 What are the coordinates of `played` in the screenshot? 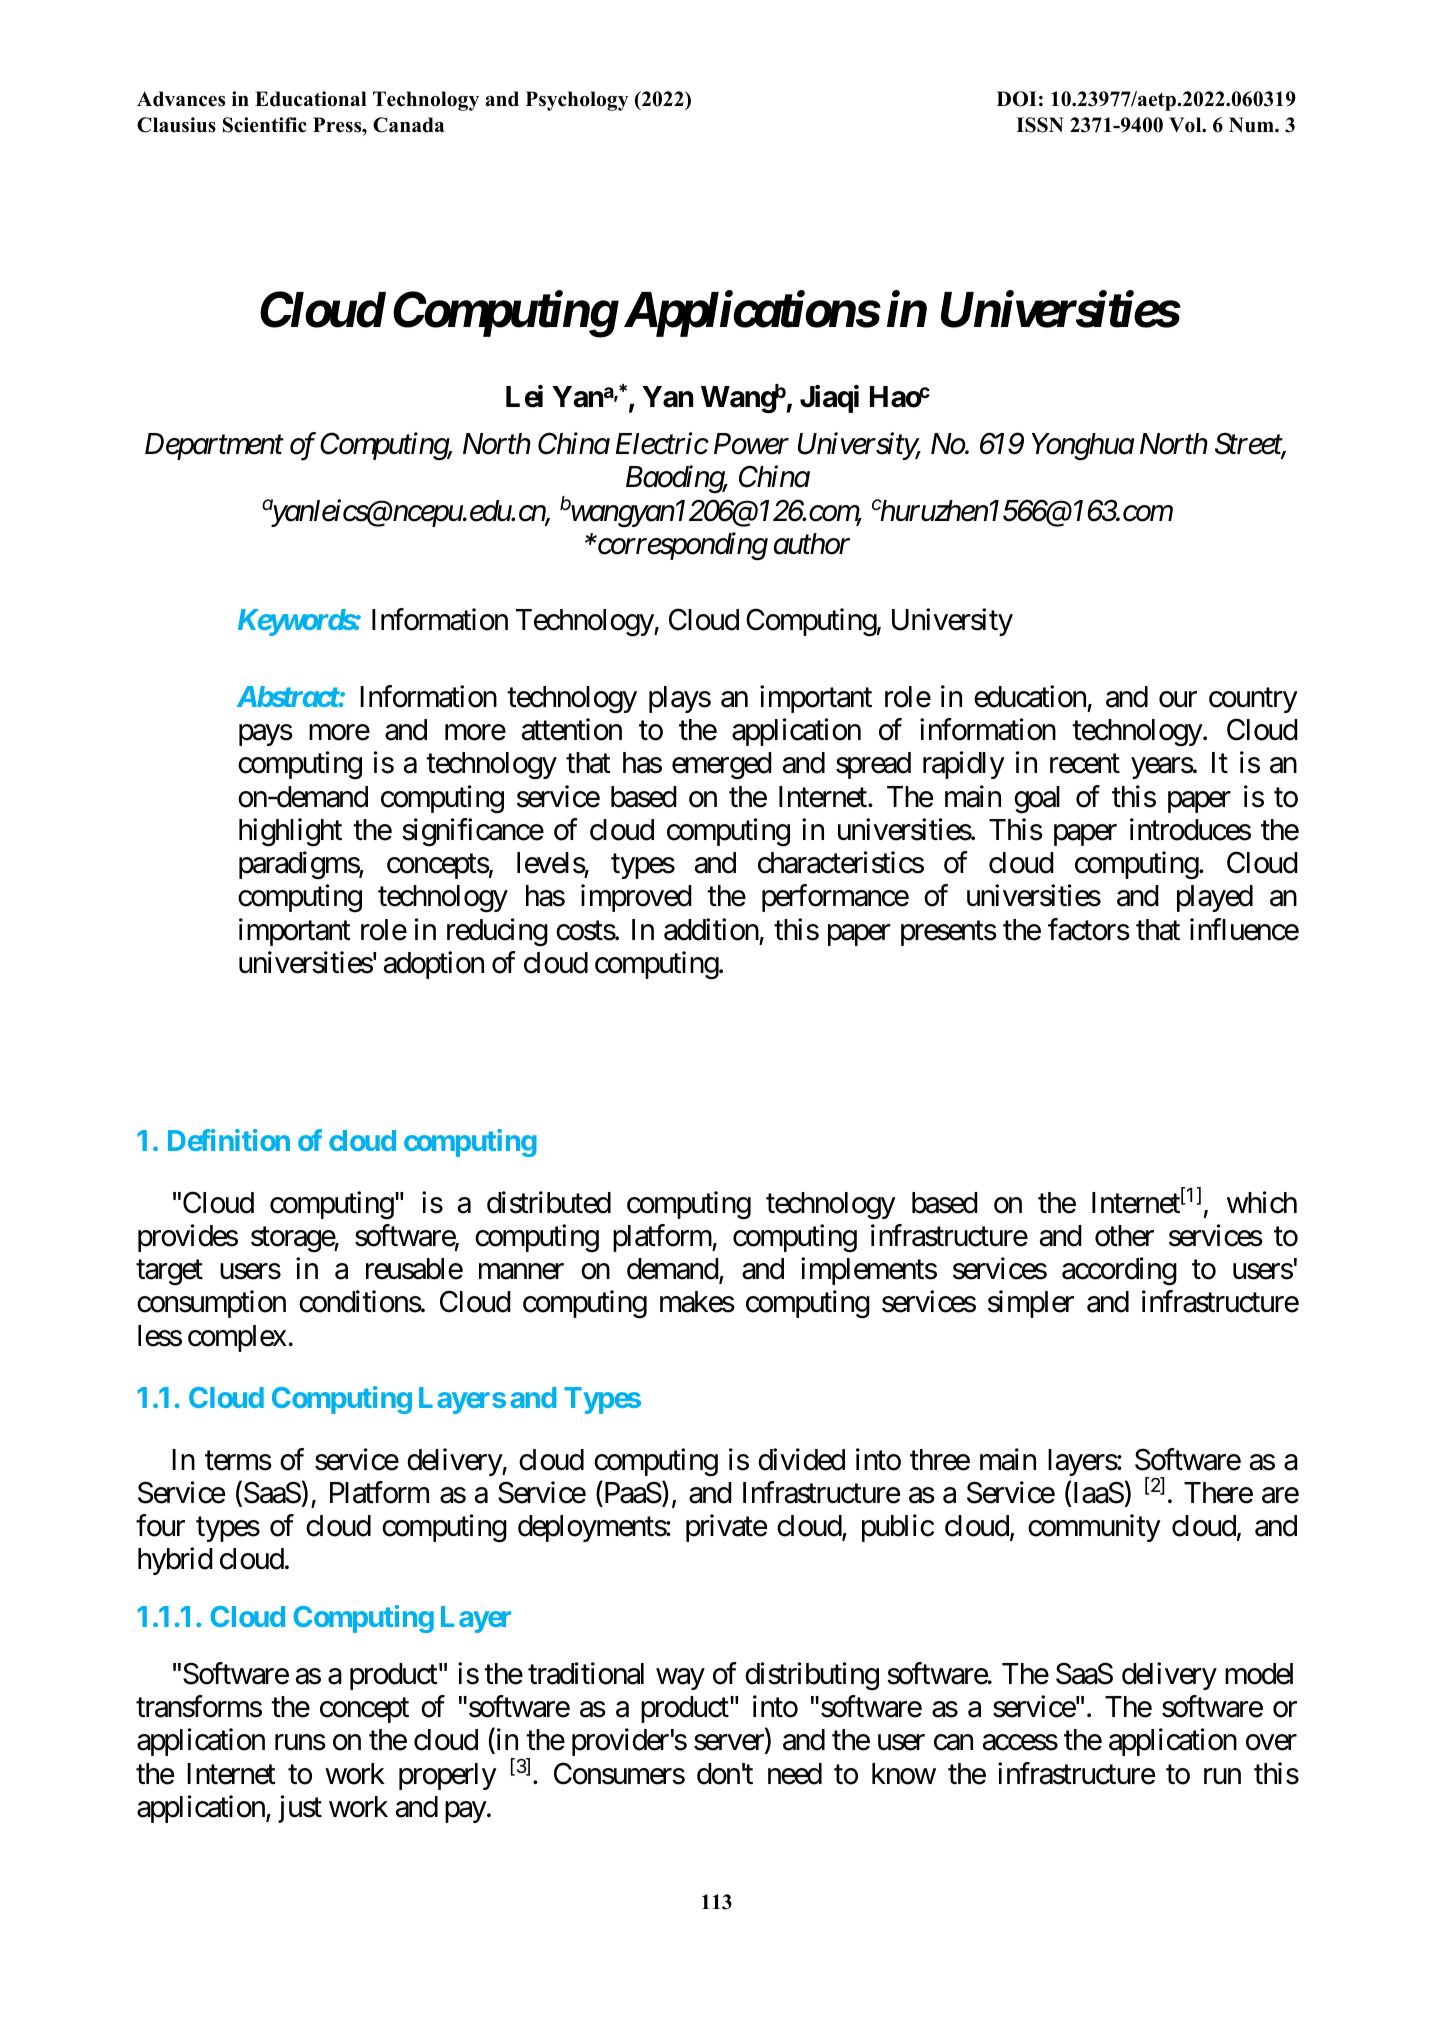 It's located at (1215, 898).
